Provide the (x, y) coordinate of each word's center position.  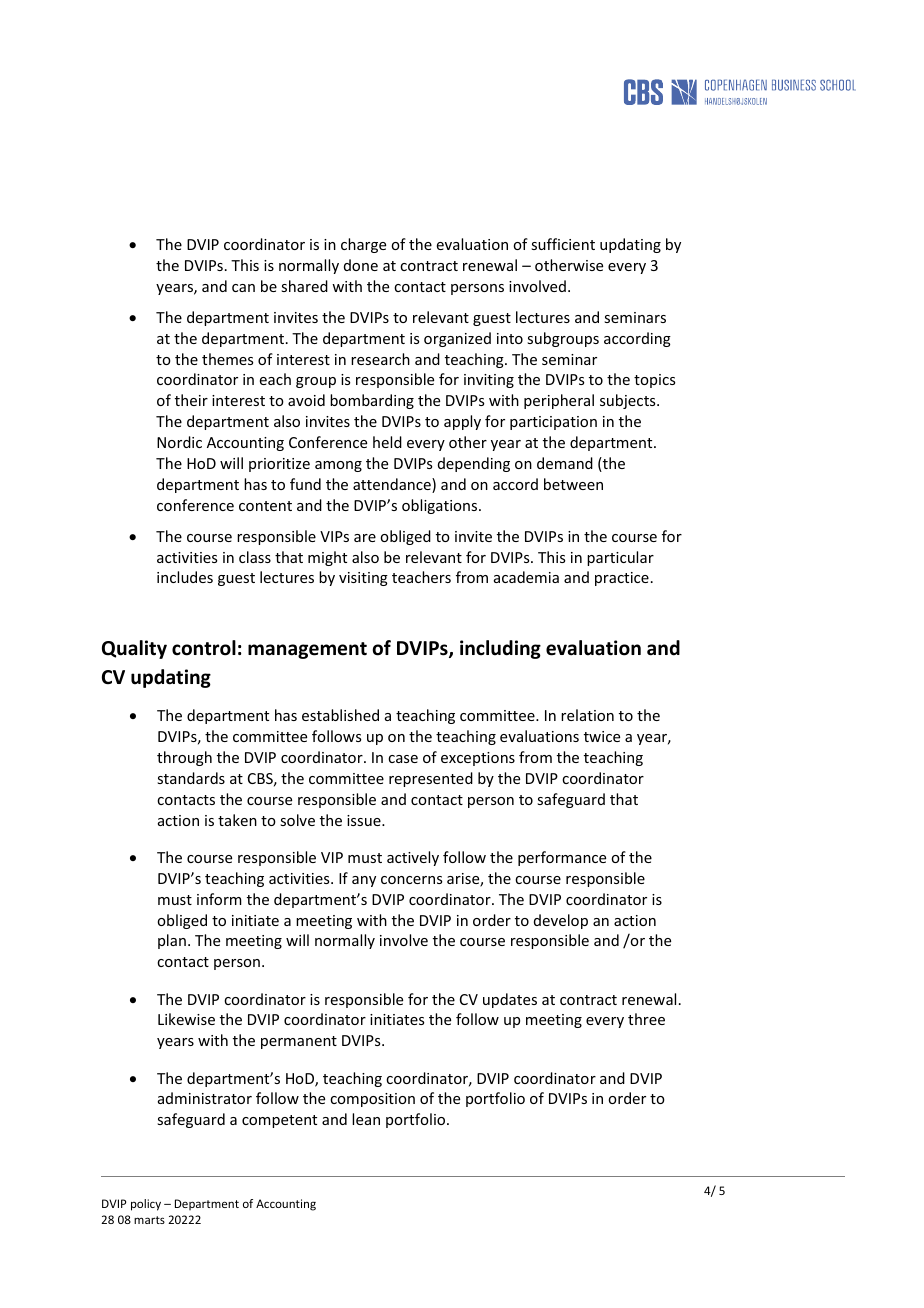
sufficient (563, 244)
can (243, 288)
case (403, 759)
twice (602, 736)
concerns (411, 880)
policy (146, 1205)
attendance (393, 485)
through (184, 758)
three (646, 1019)
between (573, 484)
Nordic (179, 442)
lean (366, 1119)
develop (561, 921)
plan (172, 941)
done (361, 265)
